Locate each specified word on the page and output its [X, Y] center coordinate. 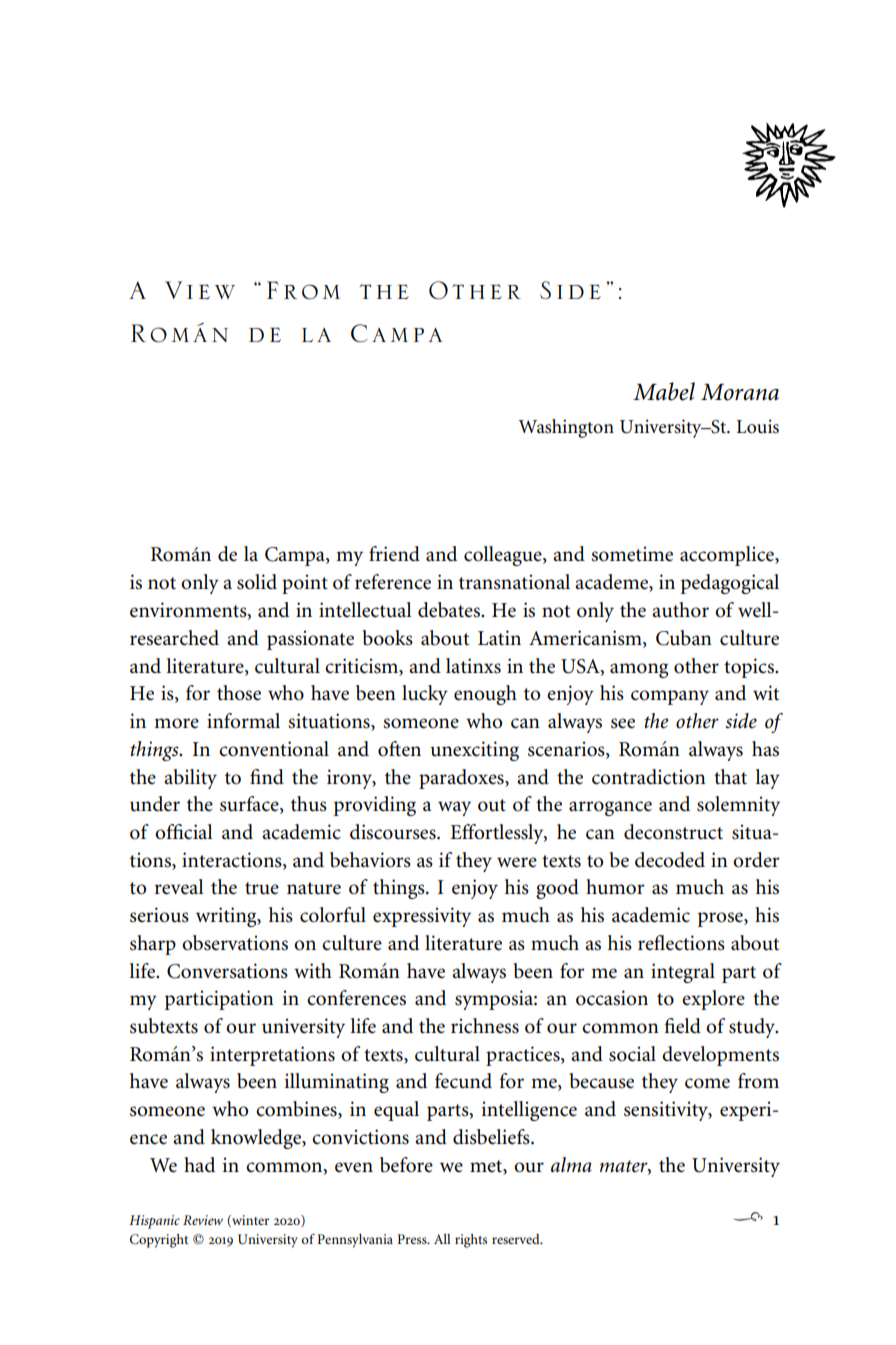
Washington [566, 428]
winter [249, 1221]
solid [257, 582]
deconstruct [673, 832]
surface [250, 805]
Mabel [664, 391]
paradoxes [462, 779]
